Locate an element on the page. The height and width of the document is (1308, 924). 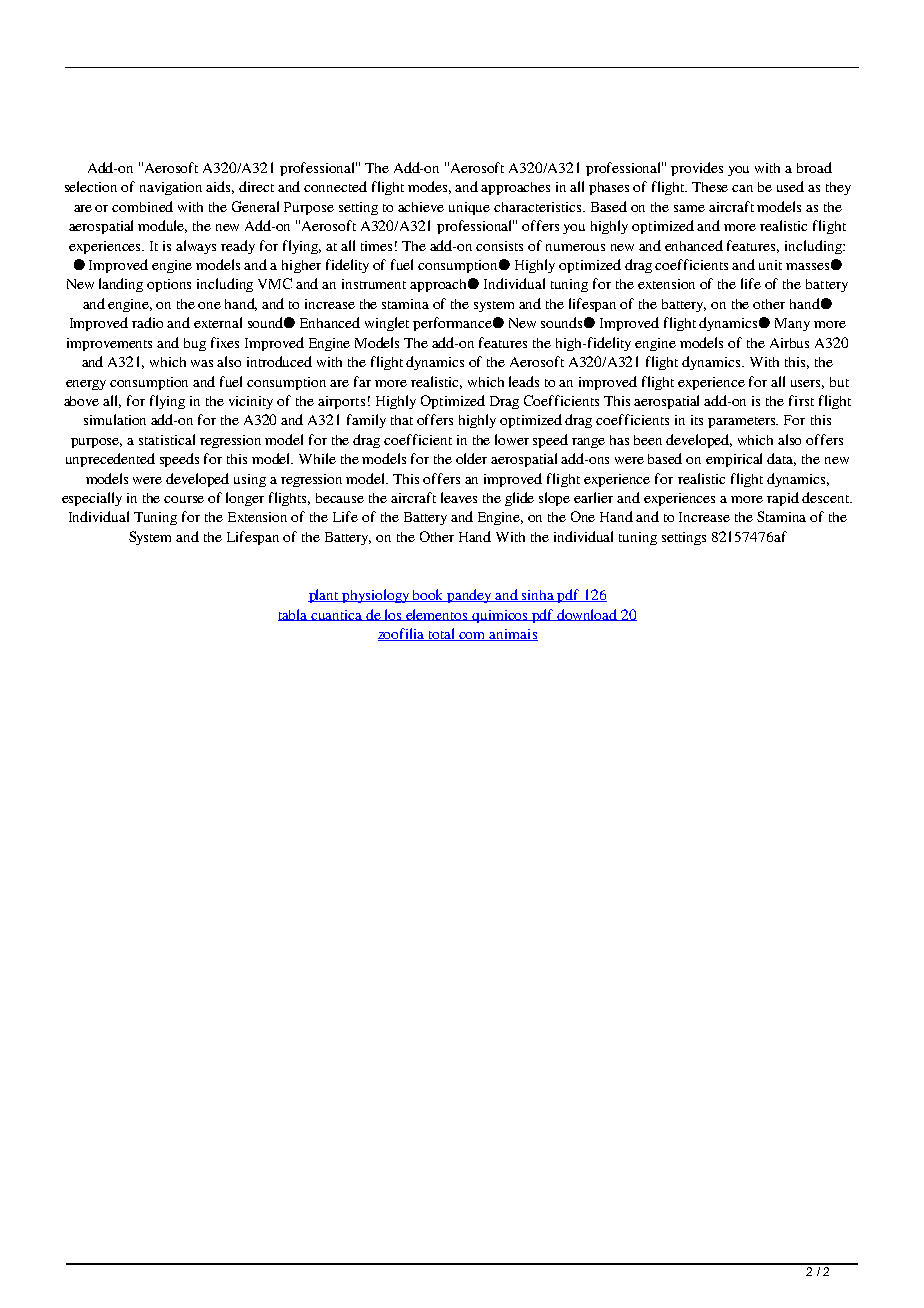
that is located at coordinates (402, 420).
